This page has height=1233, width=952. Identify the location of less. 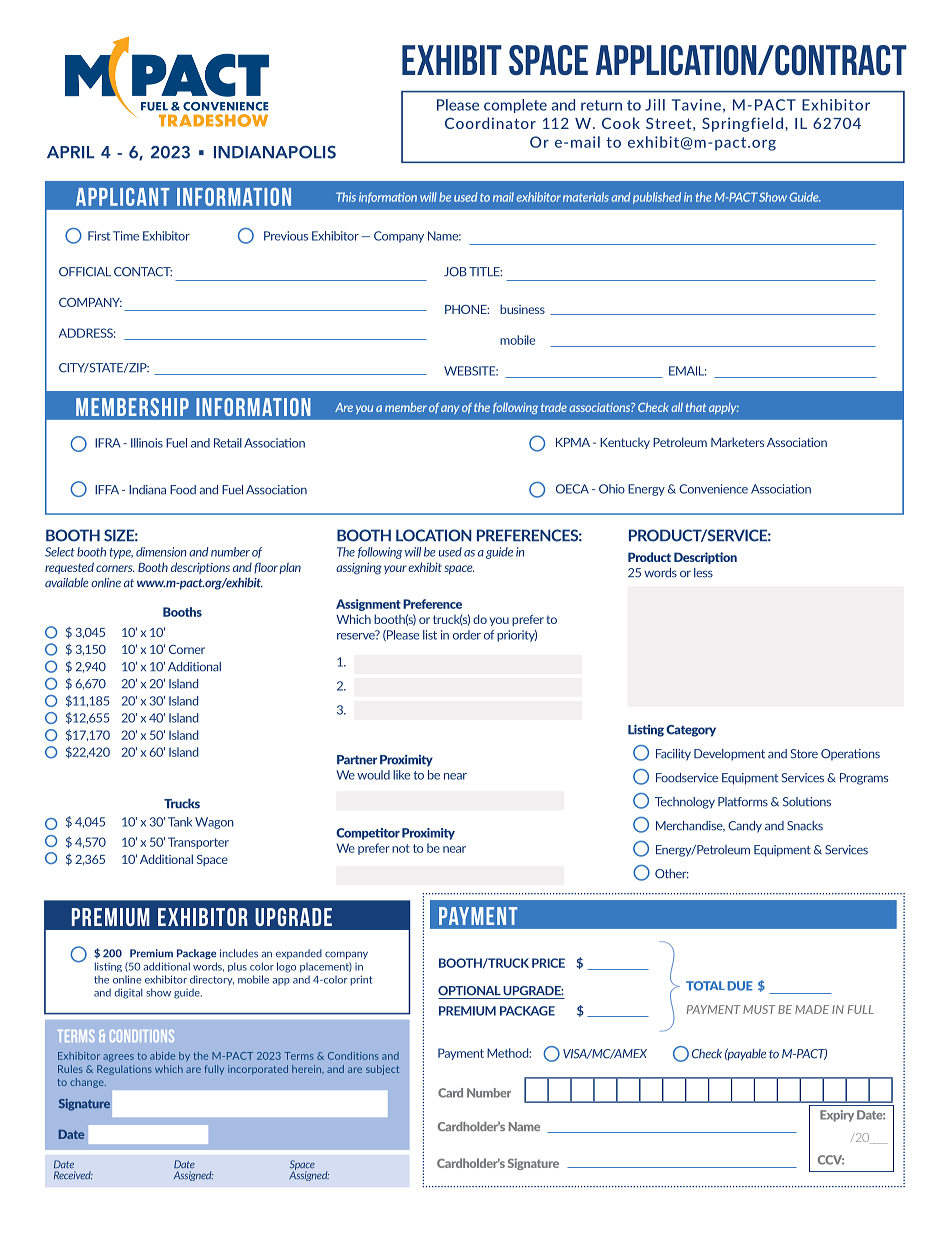
(703, 573).
